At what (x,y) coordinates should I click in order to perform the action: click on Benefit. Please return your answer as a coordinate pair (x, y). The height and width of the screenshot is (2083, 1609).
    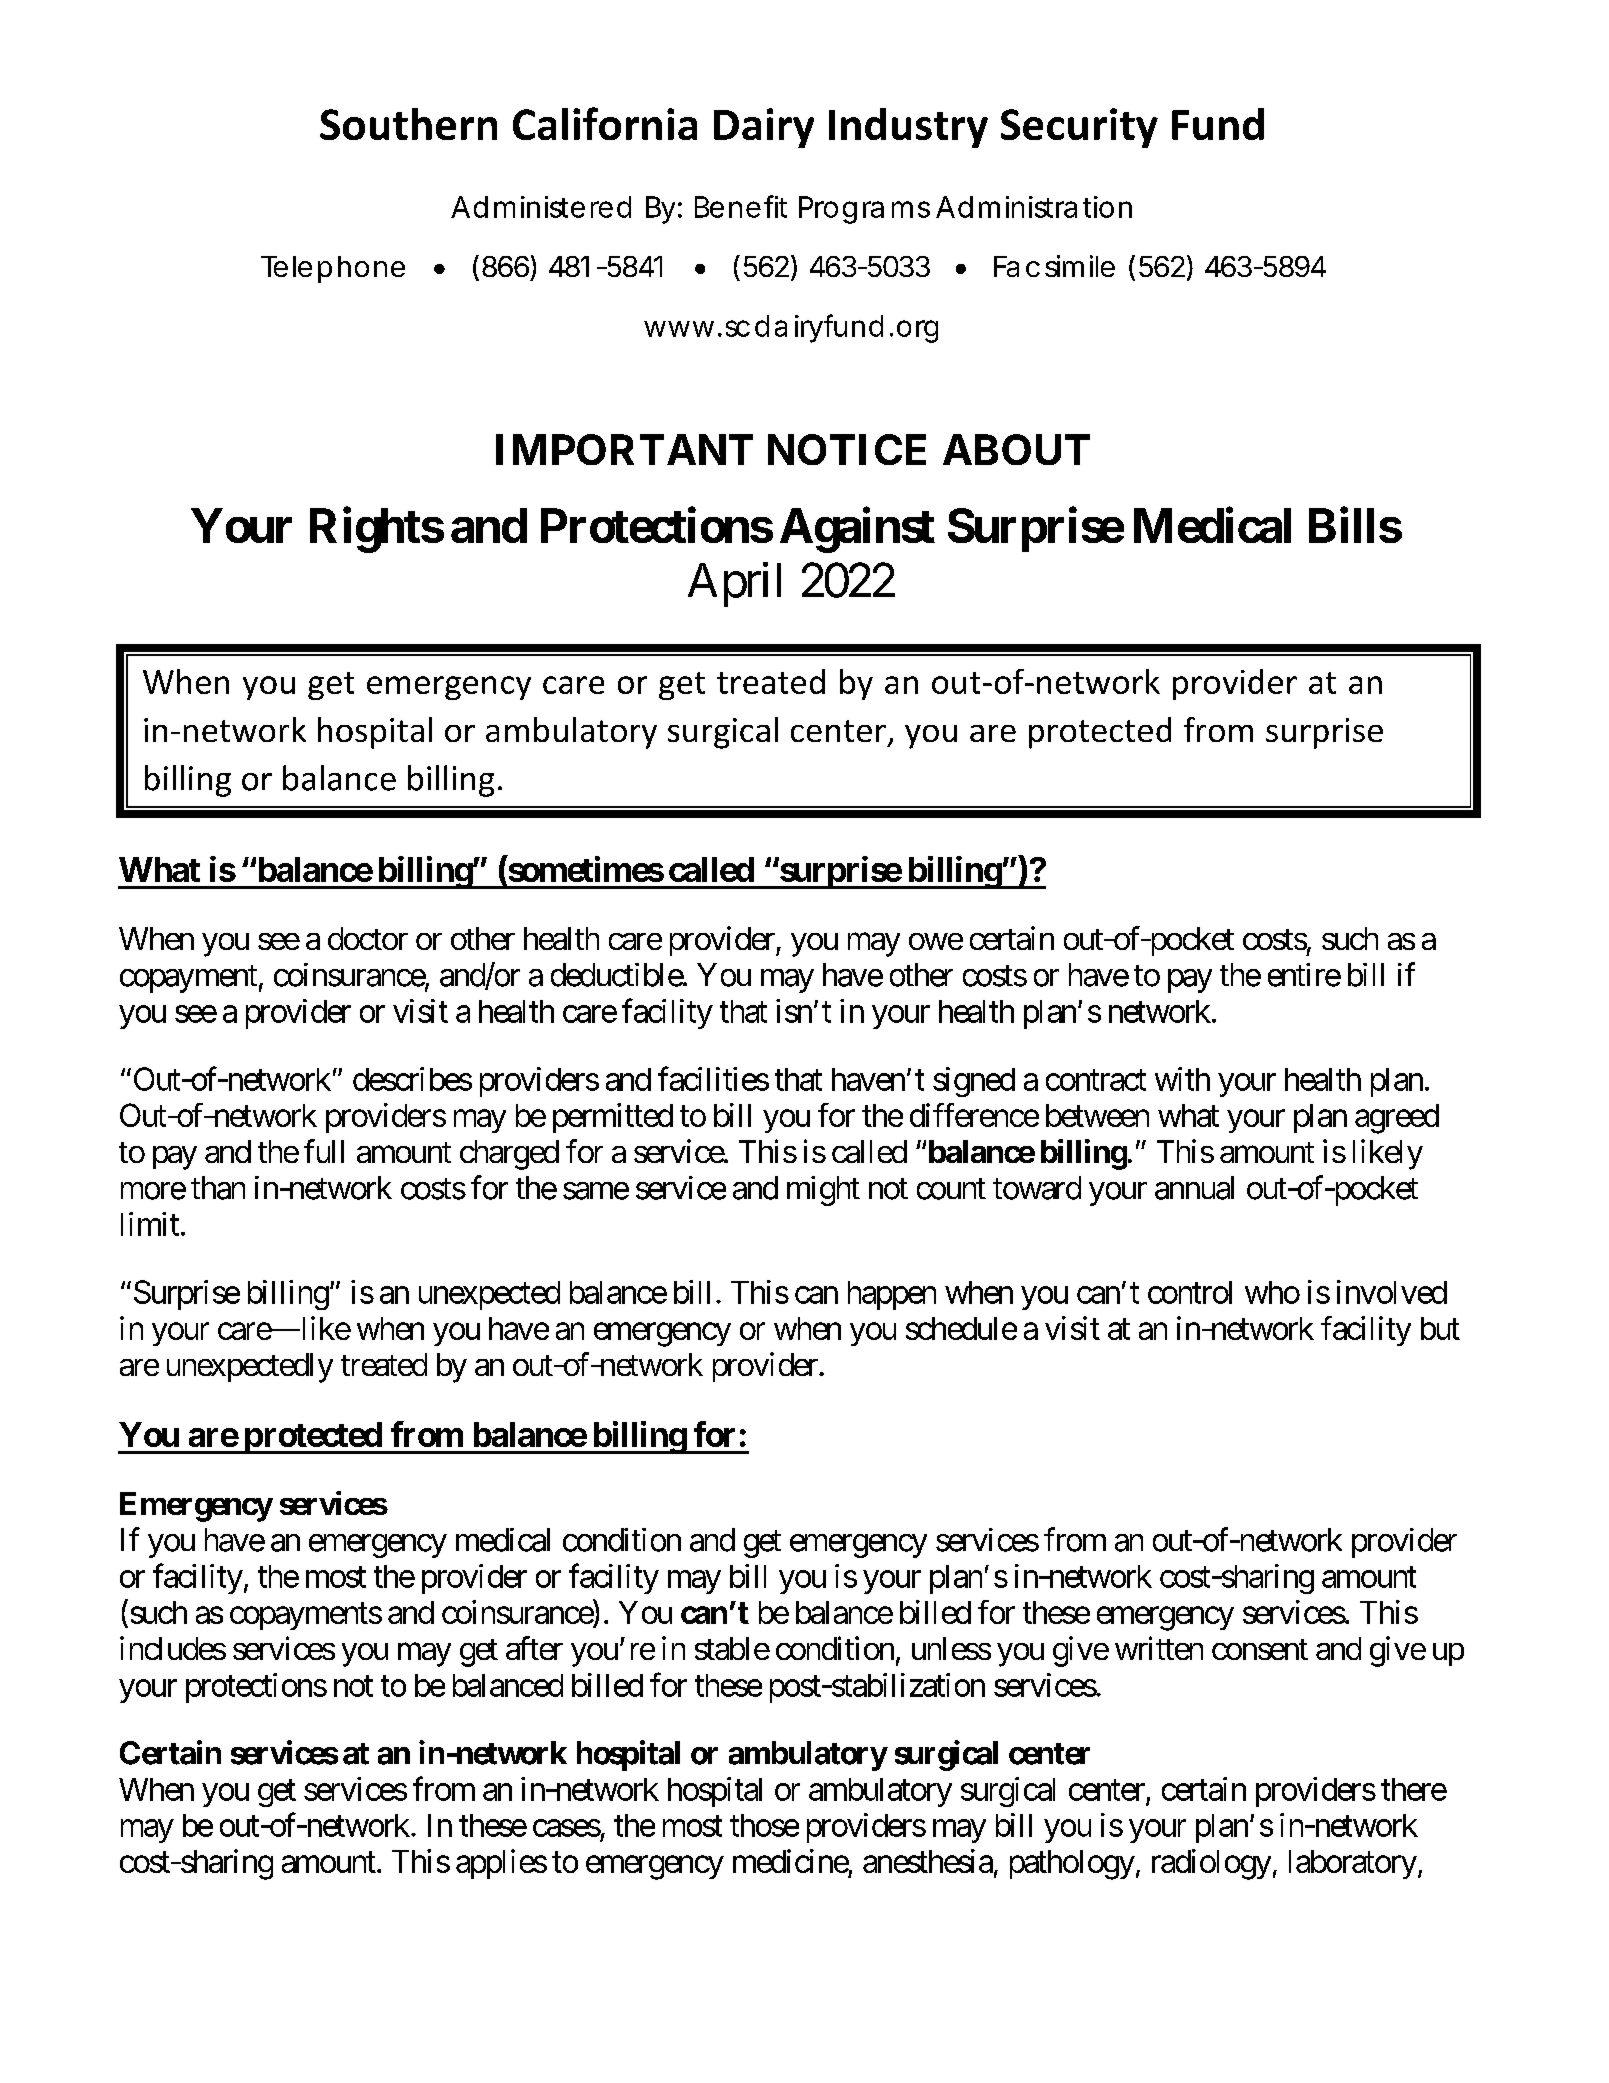
    Looking at the image, I should click on (741, 206).
